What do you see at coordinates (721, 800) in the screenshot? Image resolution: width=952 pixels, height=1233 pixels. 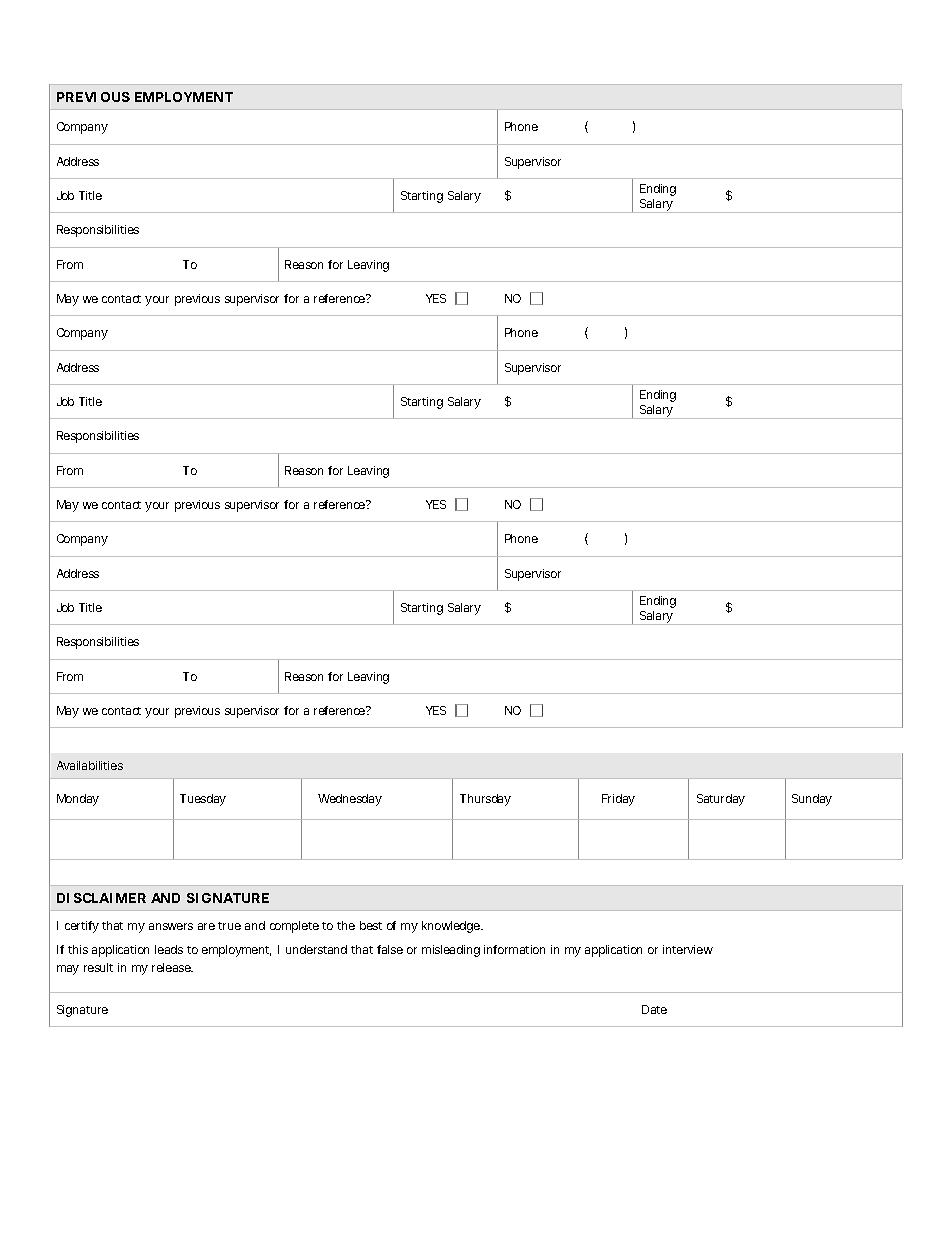 I see `Saturday` at bounding box center [721, 800].
